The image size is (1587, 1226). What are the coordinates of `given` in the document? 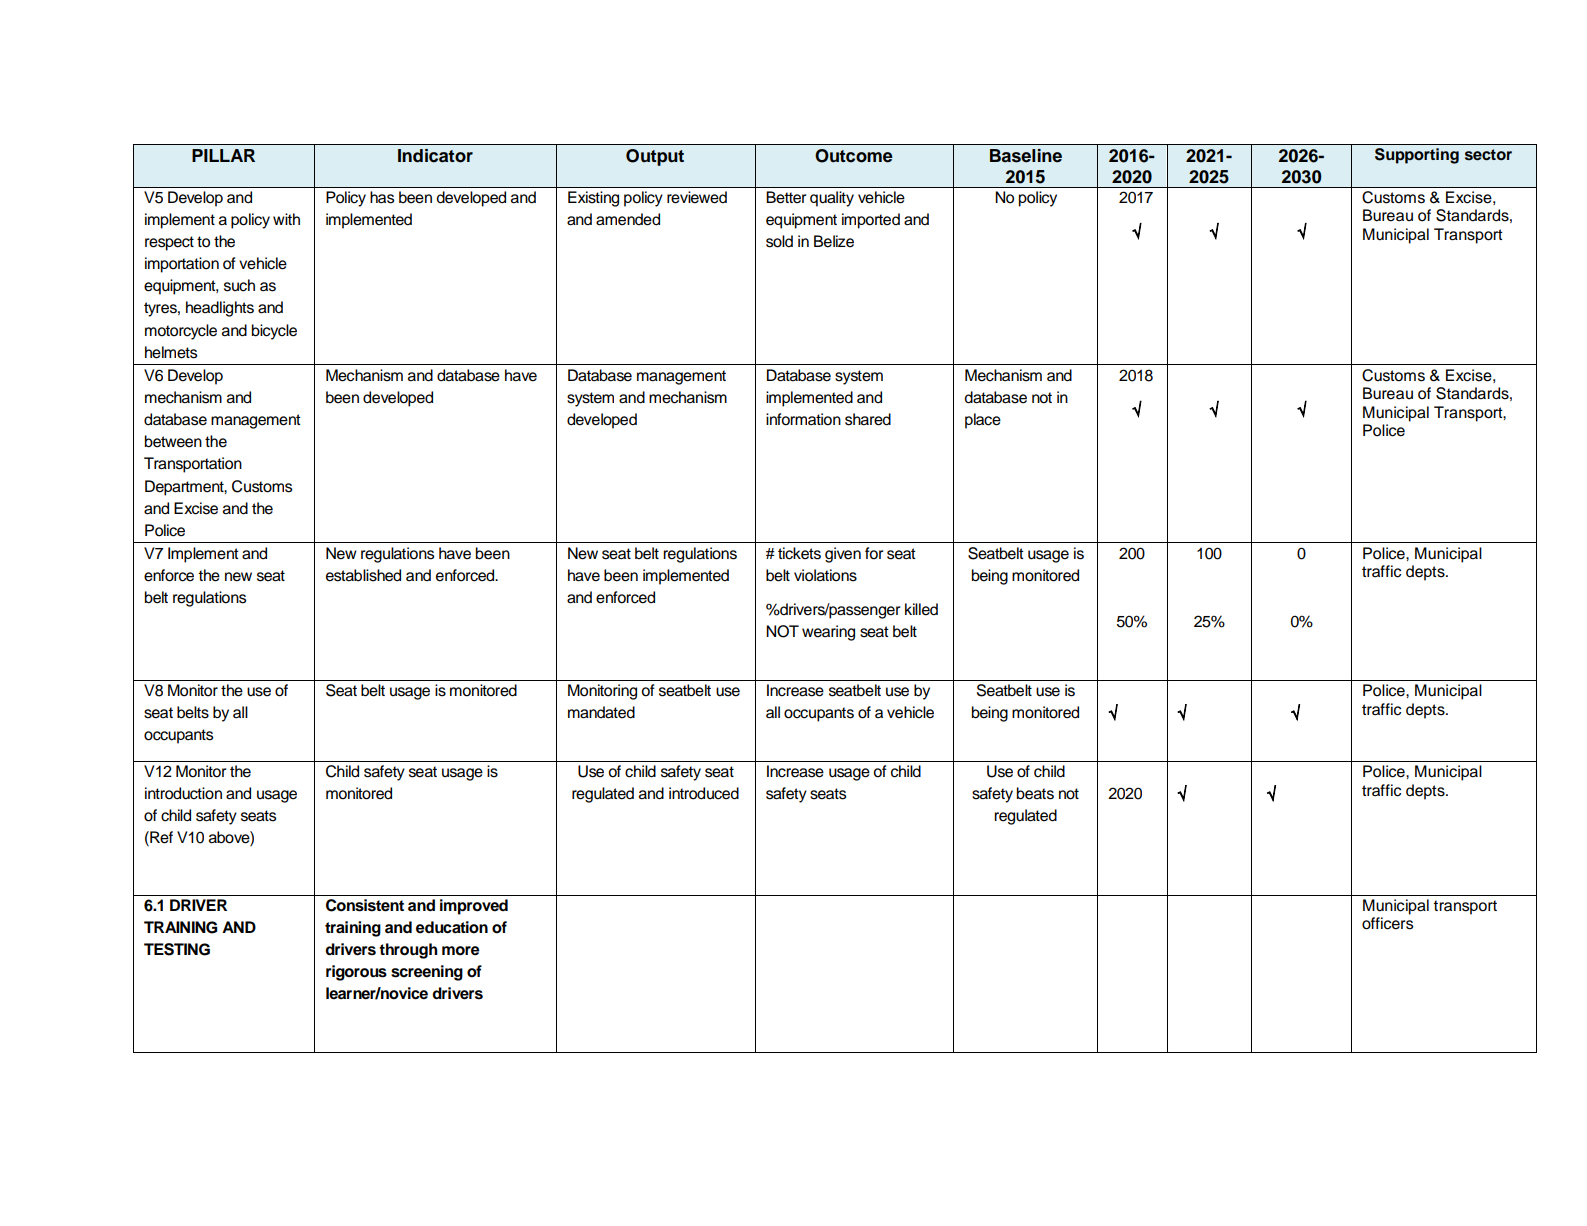 It's located at (843, 555).
